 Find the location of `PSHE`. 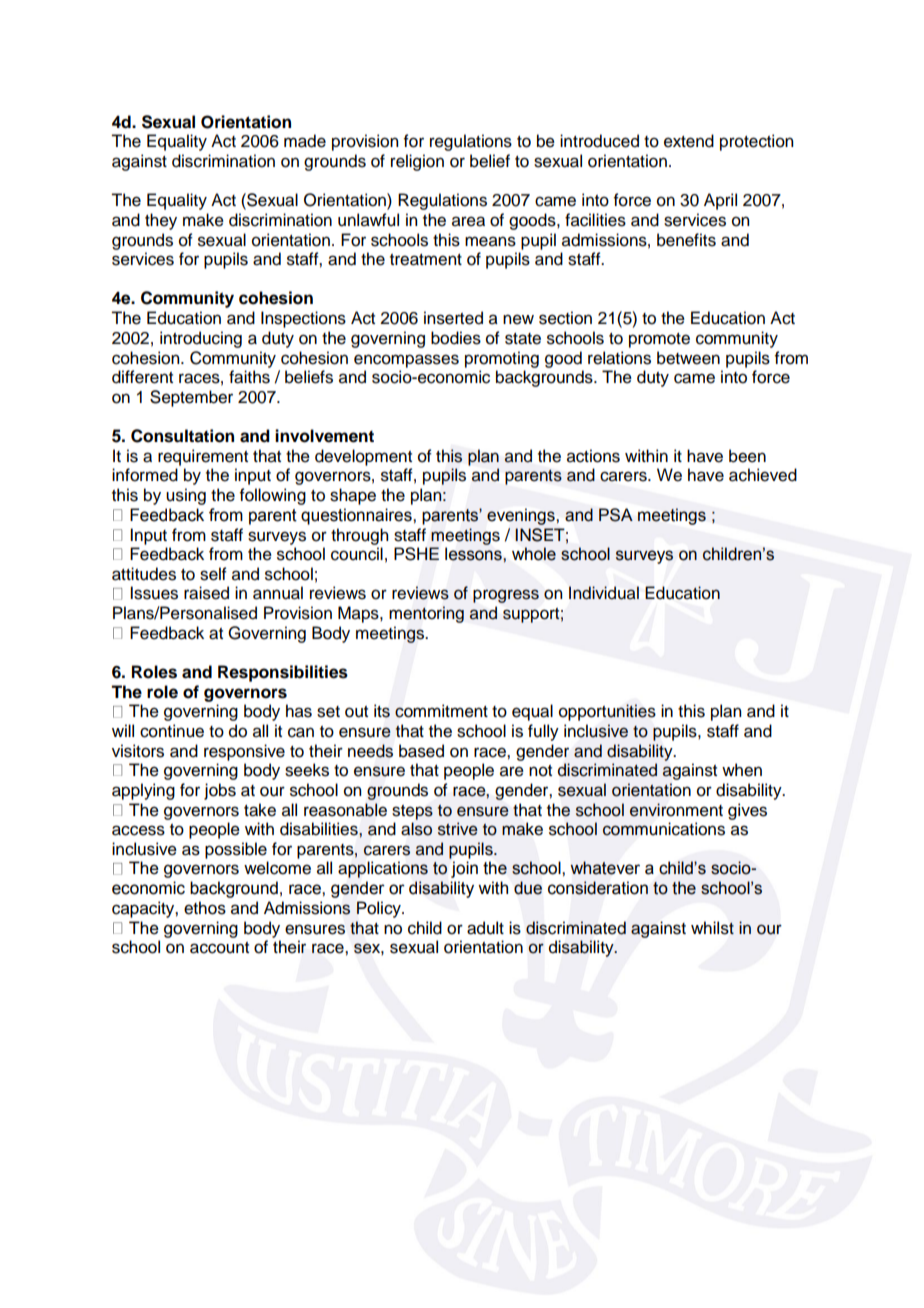

PSHE is located at coordinates (416, 554).
